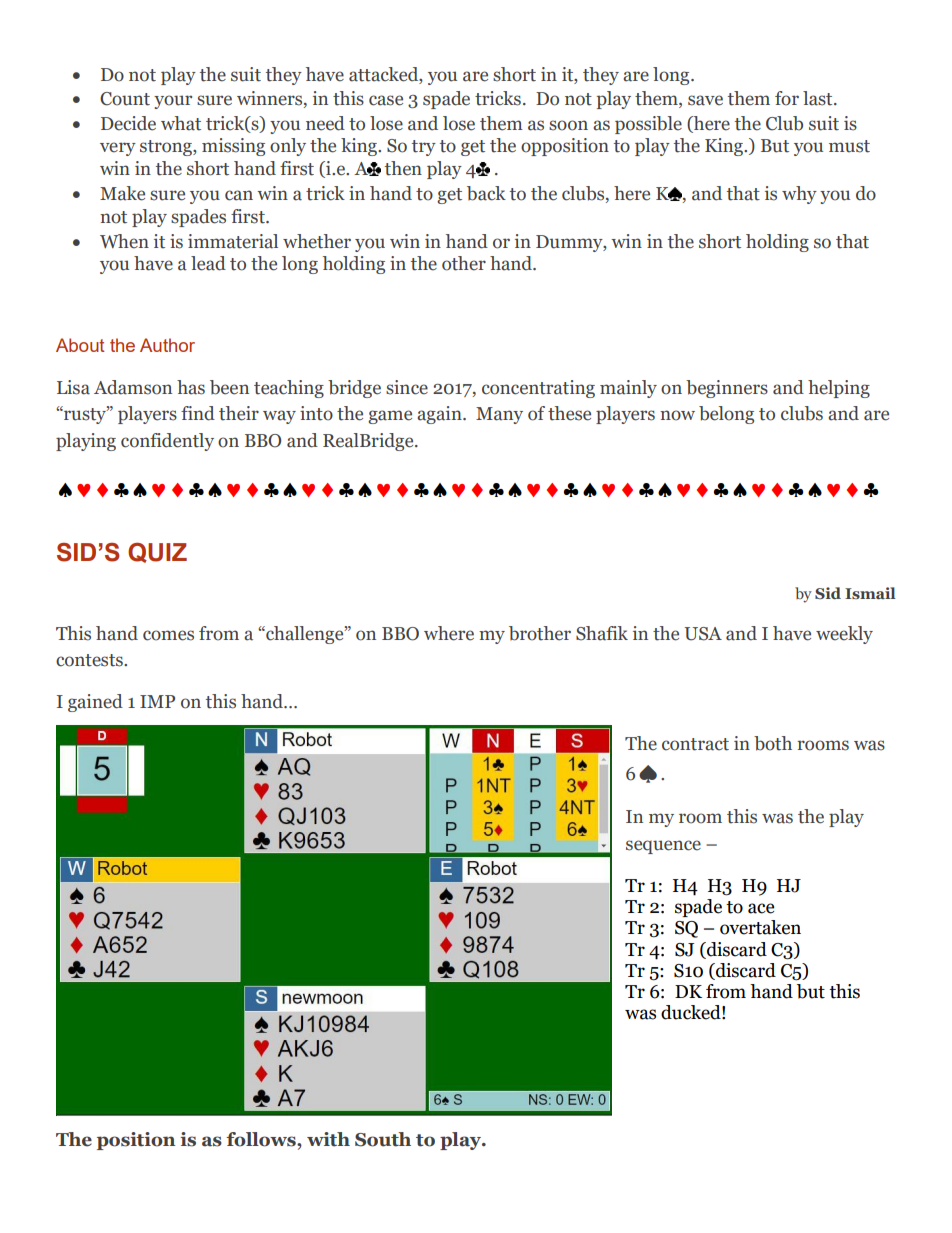  I want to click on beginners, so click(727, 389).
